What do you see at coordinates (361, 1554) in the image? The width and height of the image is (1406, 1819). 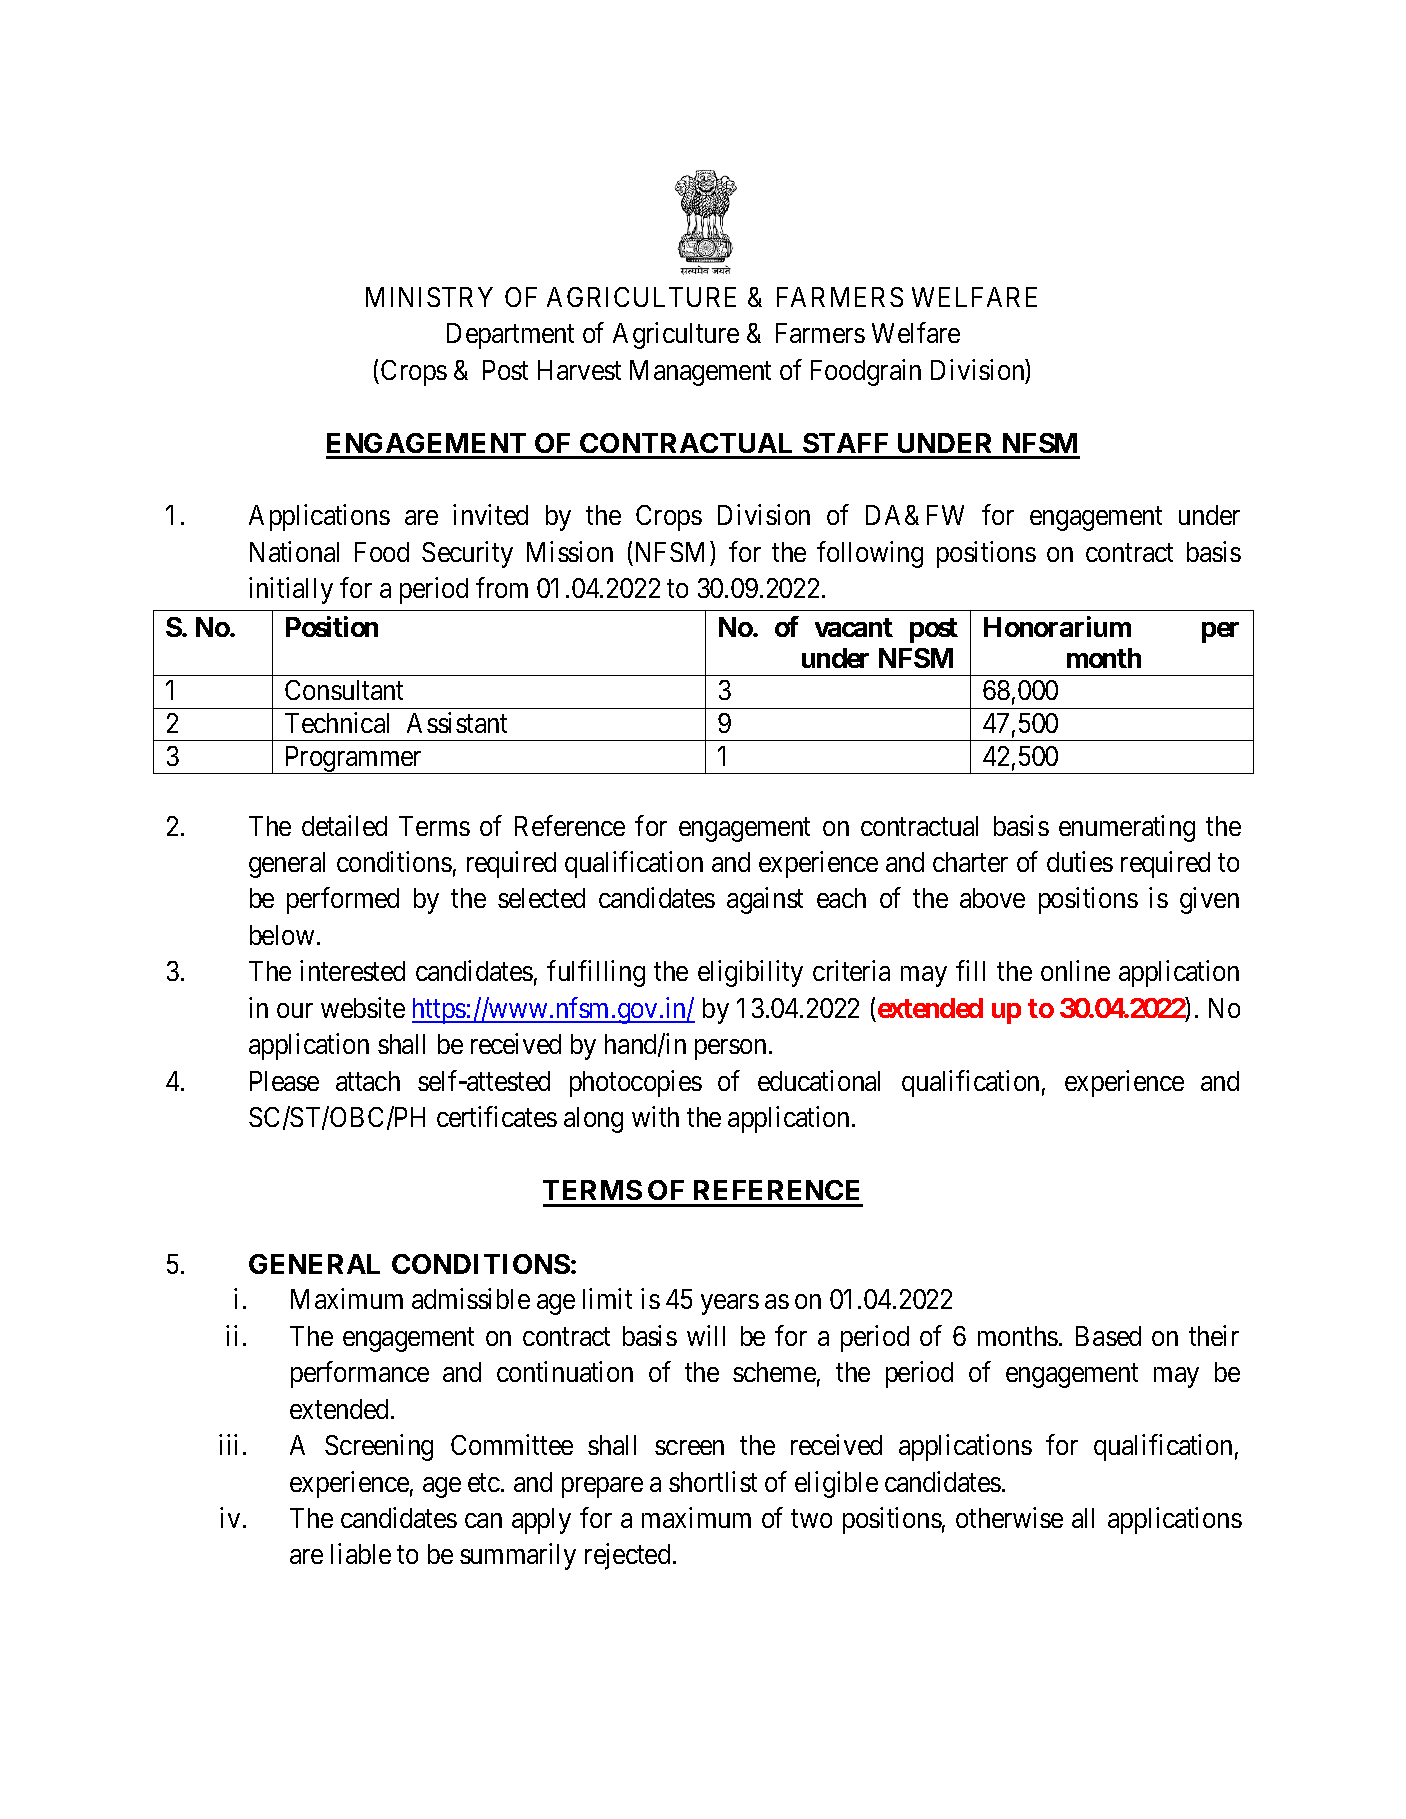 I see `liable` at bounding box center [361, 1554].
